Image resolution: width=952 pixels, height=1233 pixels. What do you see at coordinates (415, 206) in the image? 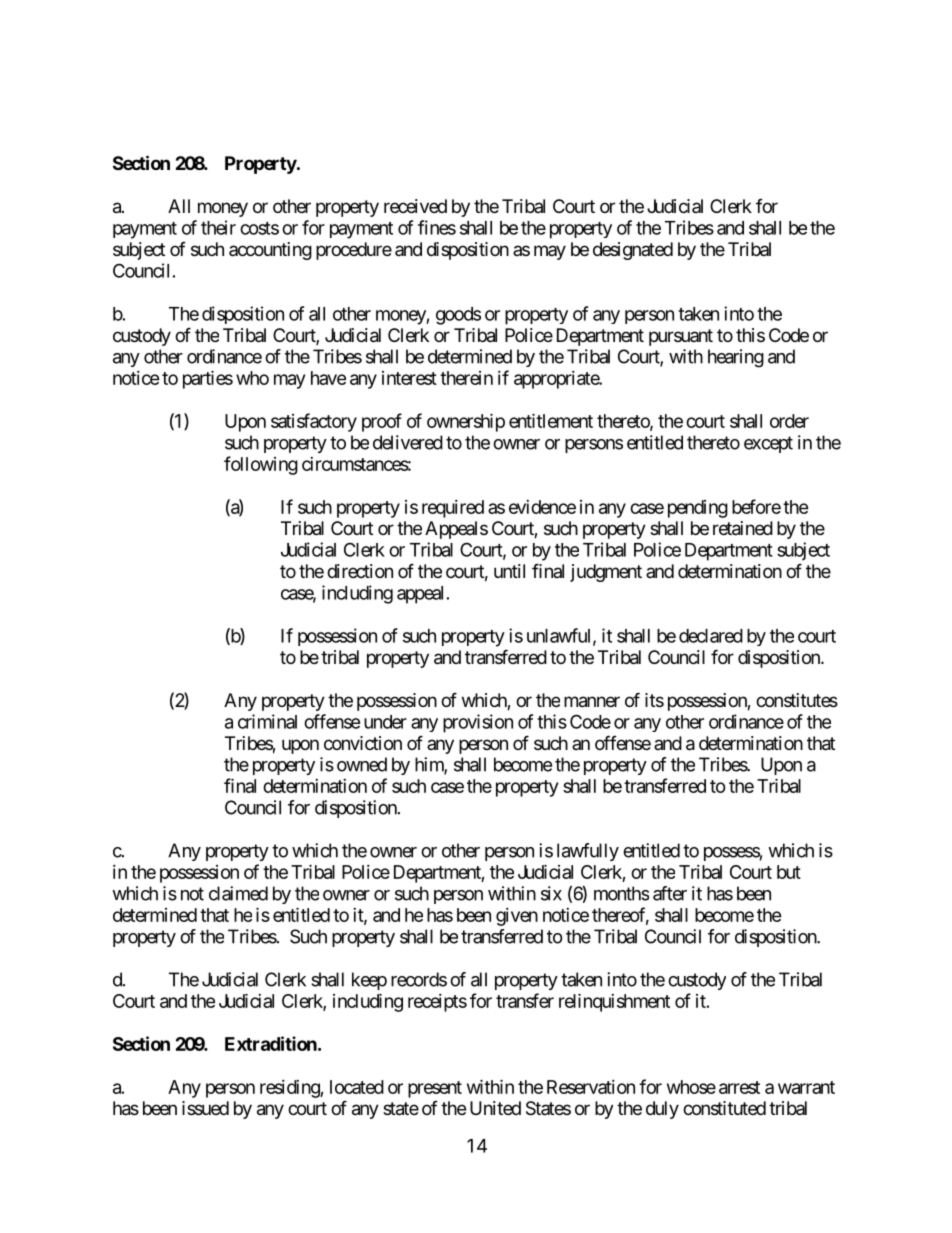
I see `received` at bounding box center [415, 206].
